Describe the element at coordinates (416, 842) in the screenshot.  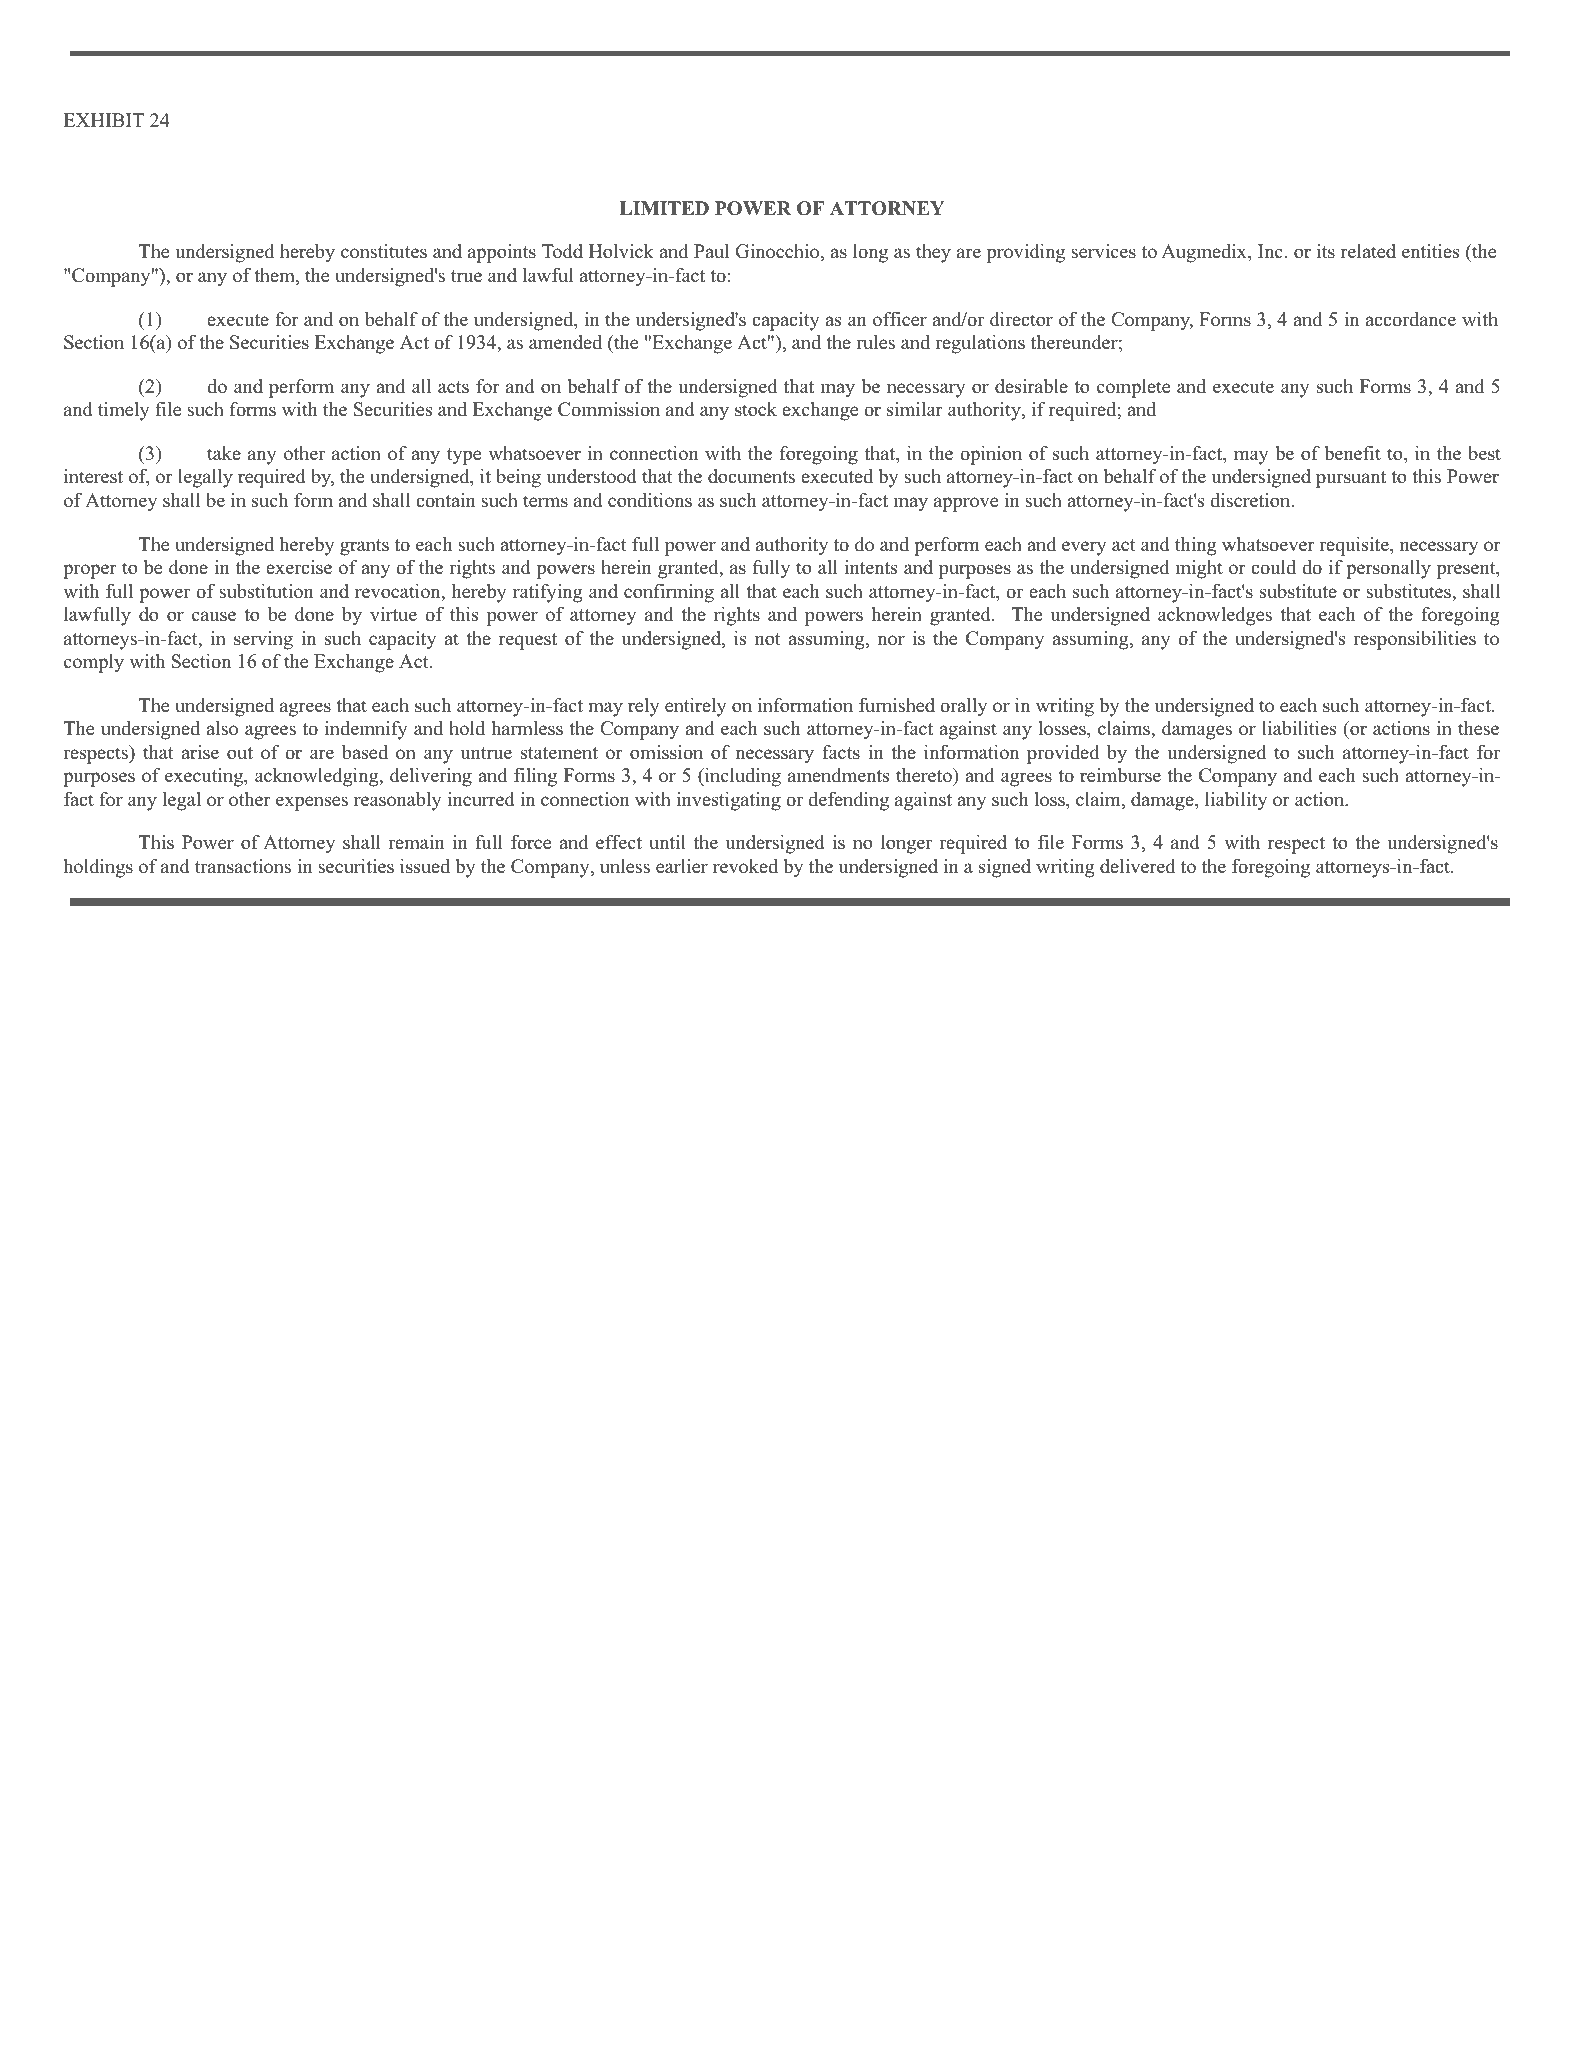
I see `remain` at that location.
